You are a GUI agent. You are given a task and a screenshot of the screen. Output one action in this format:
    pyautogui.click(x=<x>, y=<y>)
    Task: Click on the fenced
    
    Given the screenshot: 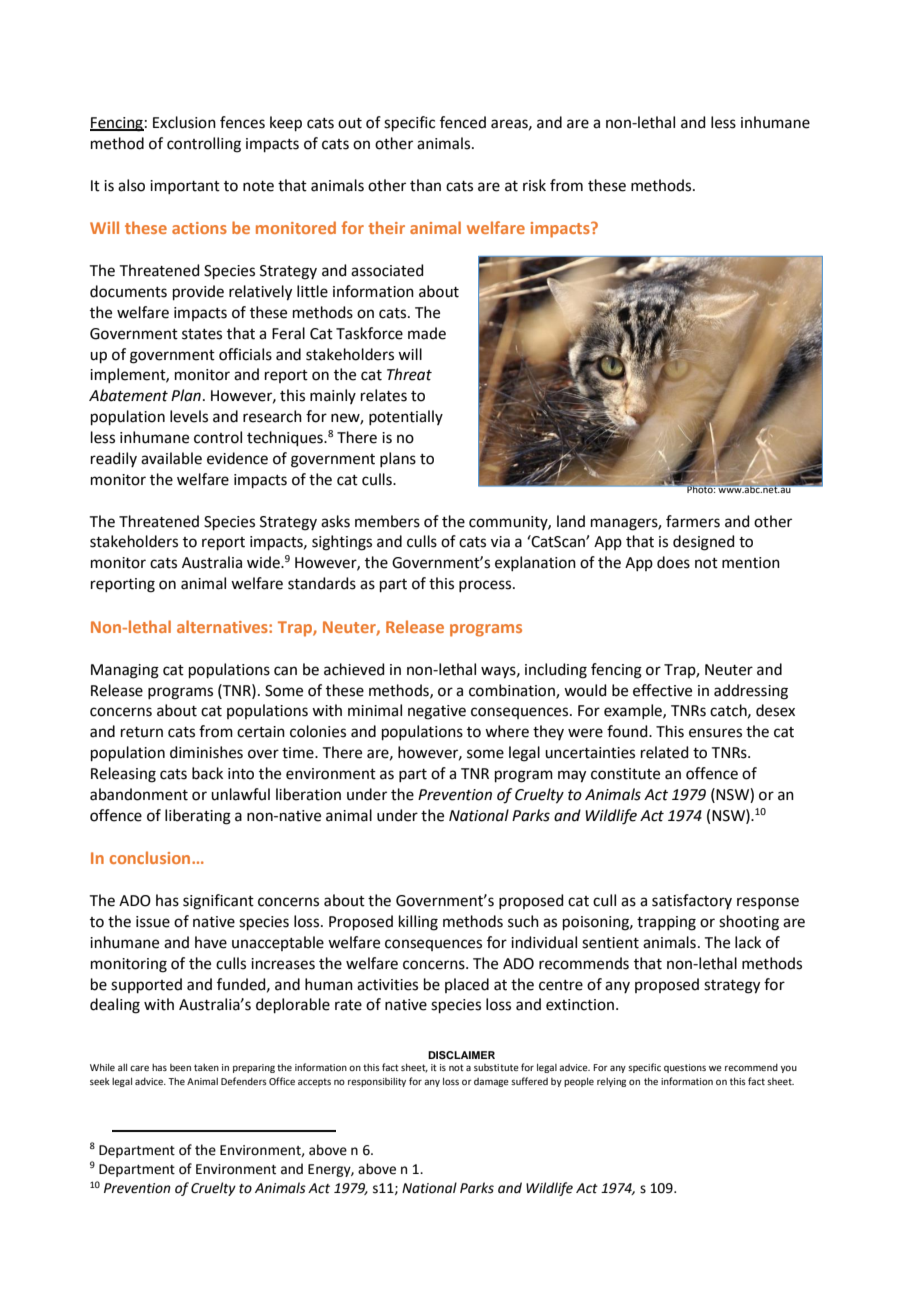 What is the action you would take?
    pyautogui.click(x=463, y=122)
